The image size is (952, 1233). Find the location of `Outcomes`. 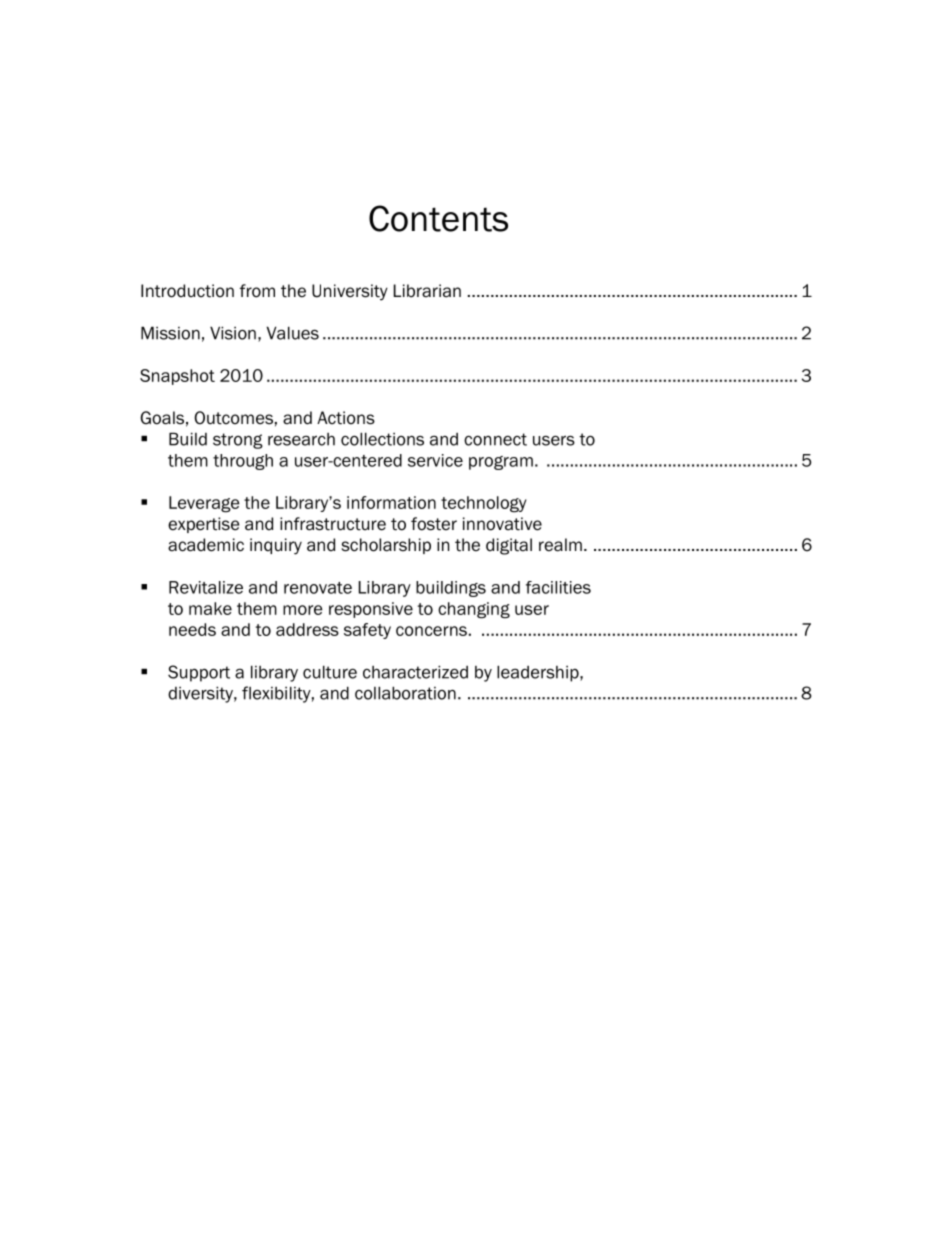

Outcomes is located at coordinates (233, 418).
